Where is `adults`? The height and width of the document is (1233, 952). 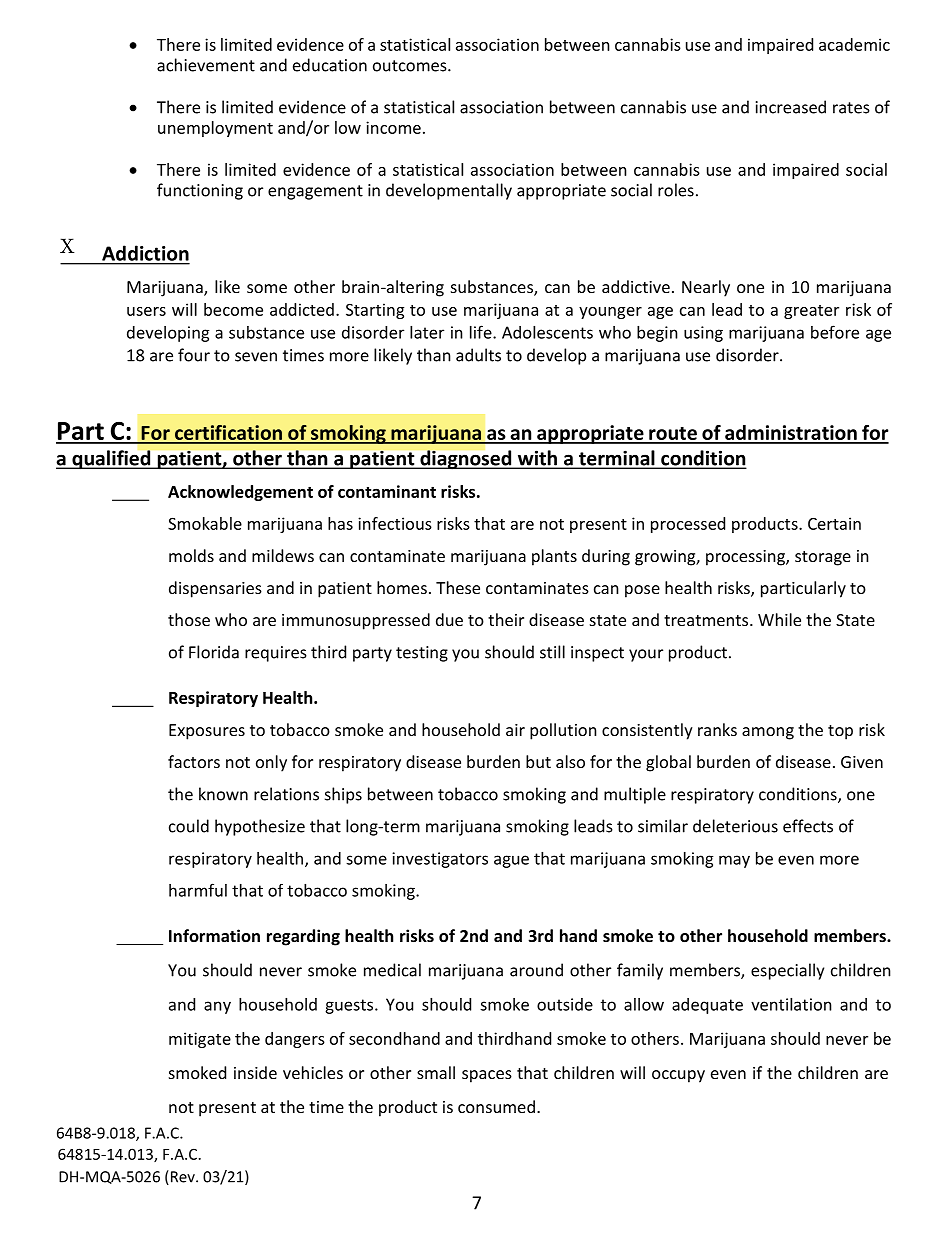 adults is located at coordinates (478, 355).
